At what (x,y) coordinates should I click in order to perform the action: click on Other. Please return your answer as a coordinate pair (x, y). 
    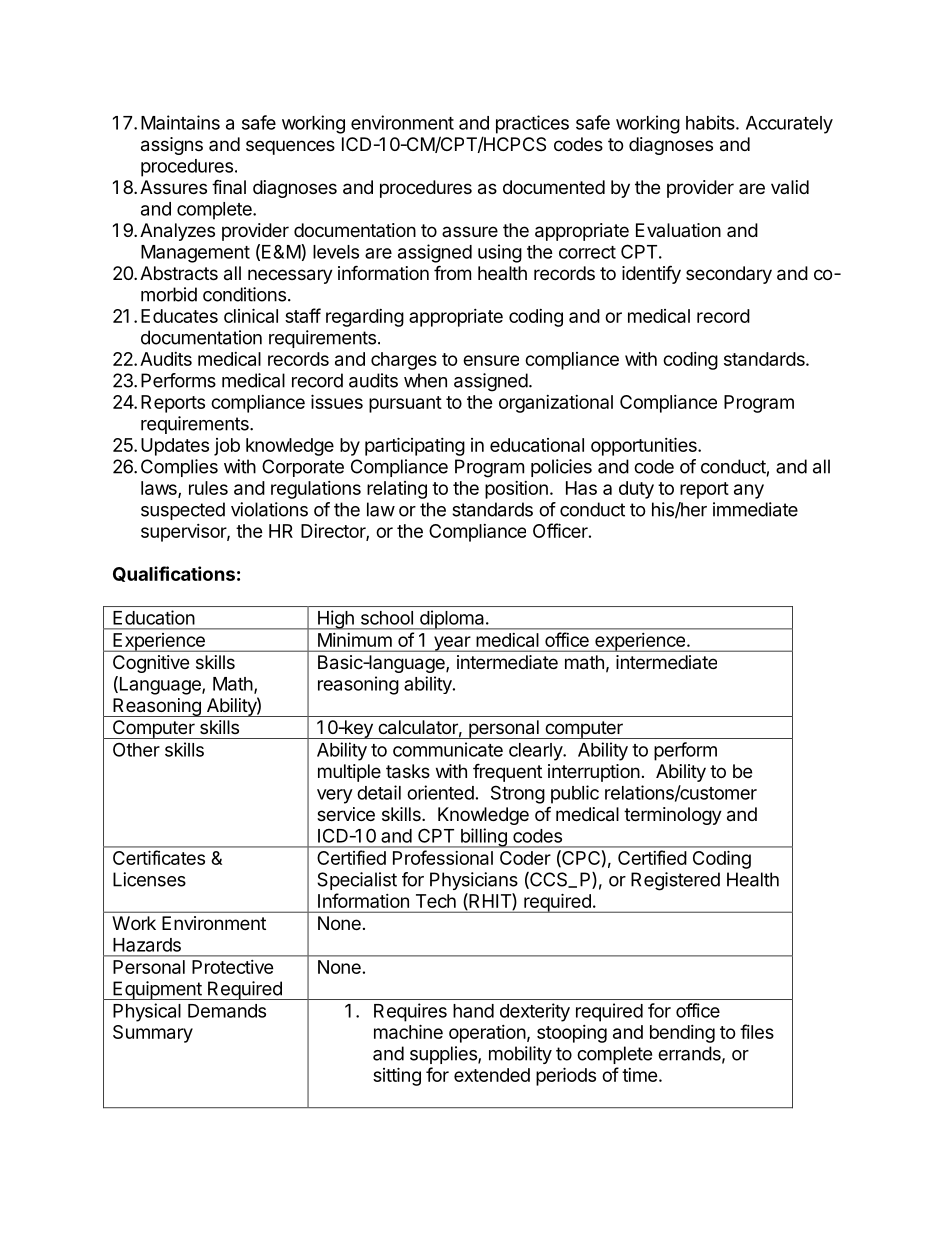
    Looking at the image, I should click on (136, 749).
